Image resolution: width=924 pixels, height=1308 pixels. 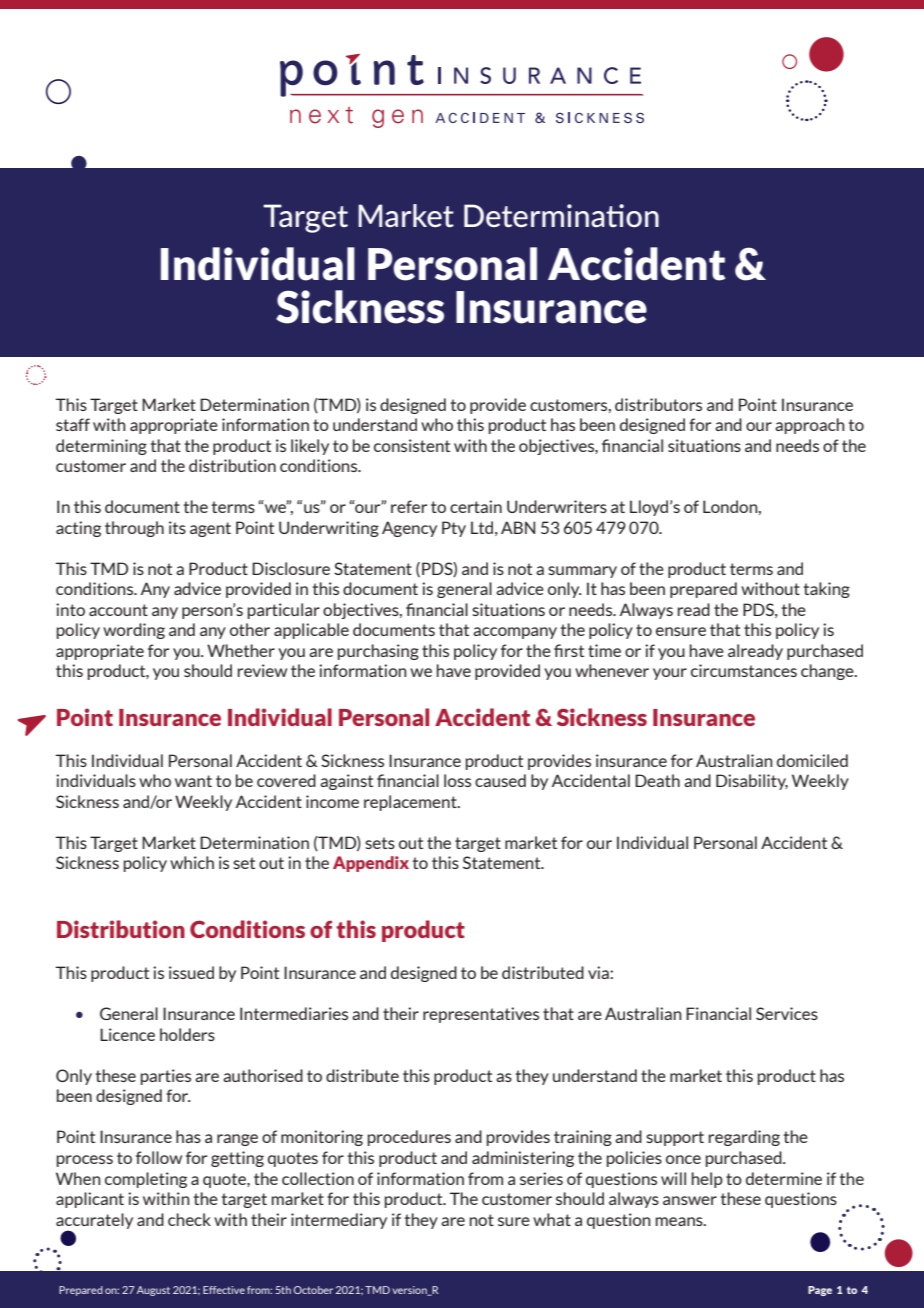 What do you see at coordinates (153, 1291) in the screenshot?
I see `August` at bounding box center [153, 1291].
